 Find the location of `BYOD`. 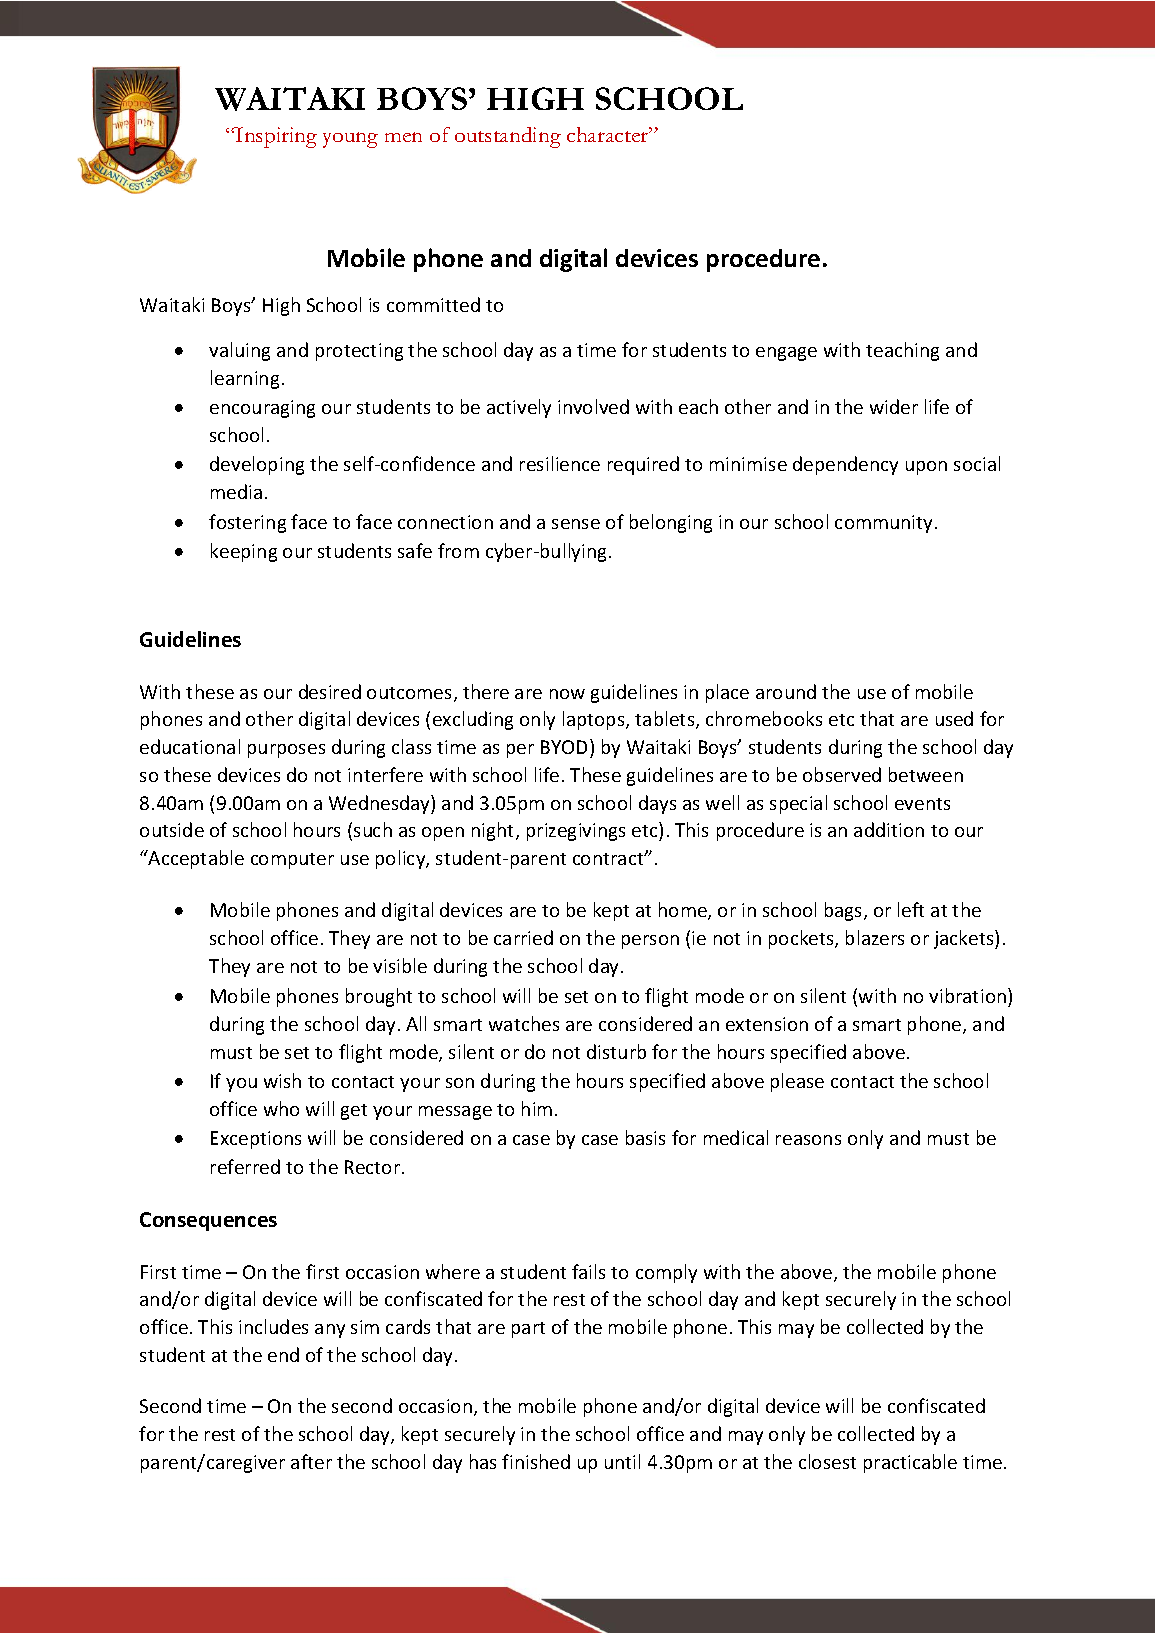

BYOD is located at coordinates (566, 746).
